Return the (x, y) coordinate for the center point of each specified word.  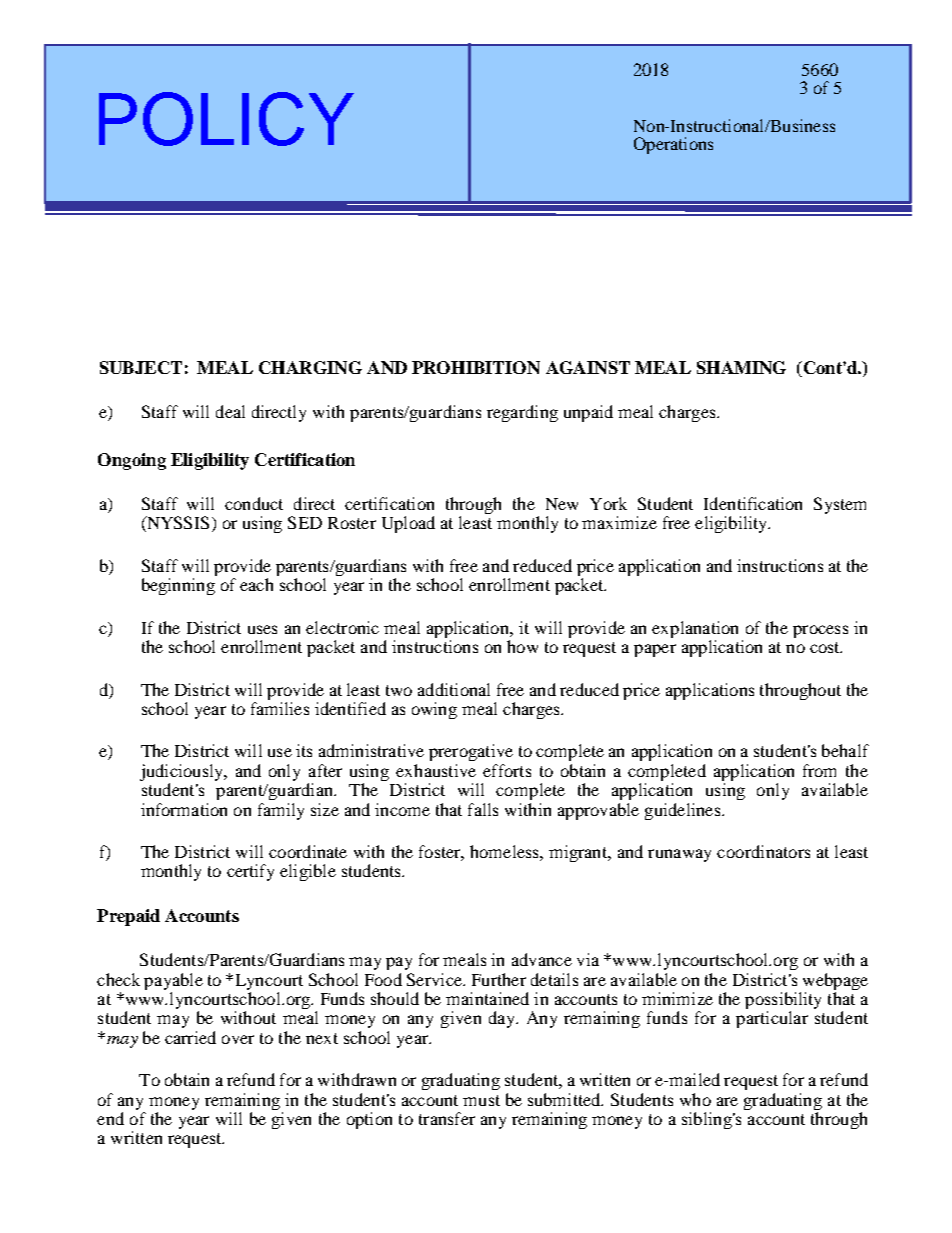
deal (230, 411)
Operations (673, 145)
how (522, 646)
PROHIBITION (476, 367)
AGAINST (588, 367)
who (695, 1099)
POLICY (226, 119)
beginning (178, 586)
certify (250, 872)
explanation (695, 629)
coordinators (763, 851)
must (481, 1100)
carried (190, 1037)
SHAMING (741, 367)
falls (483, 809)
